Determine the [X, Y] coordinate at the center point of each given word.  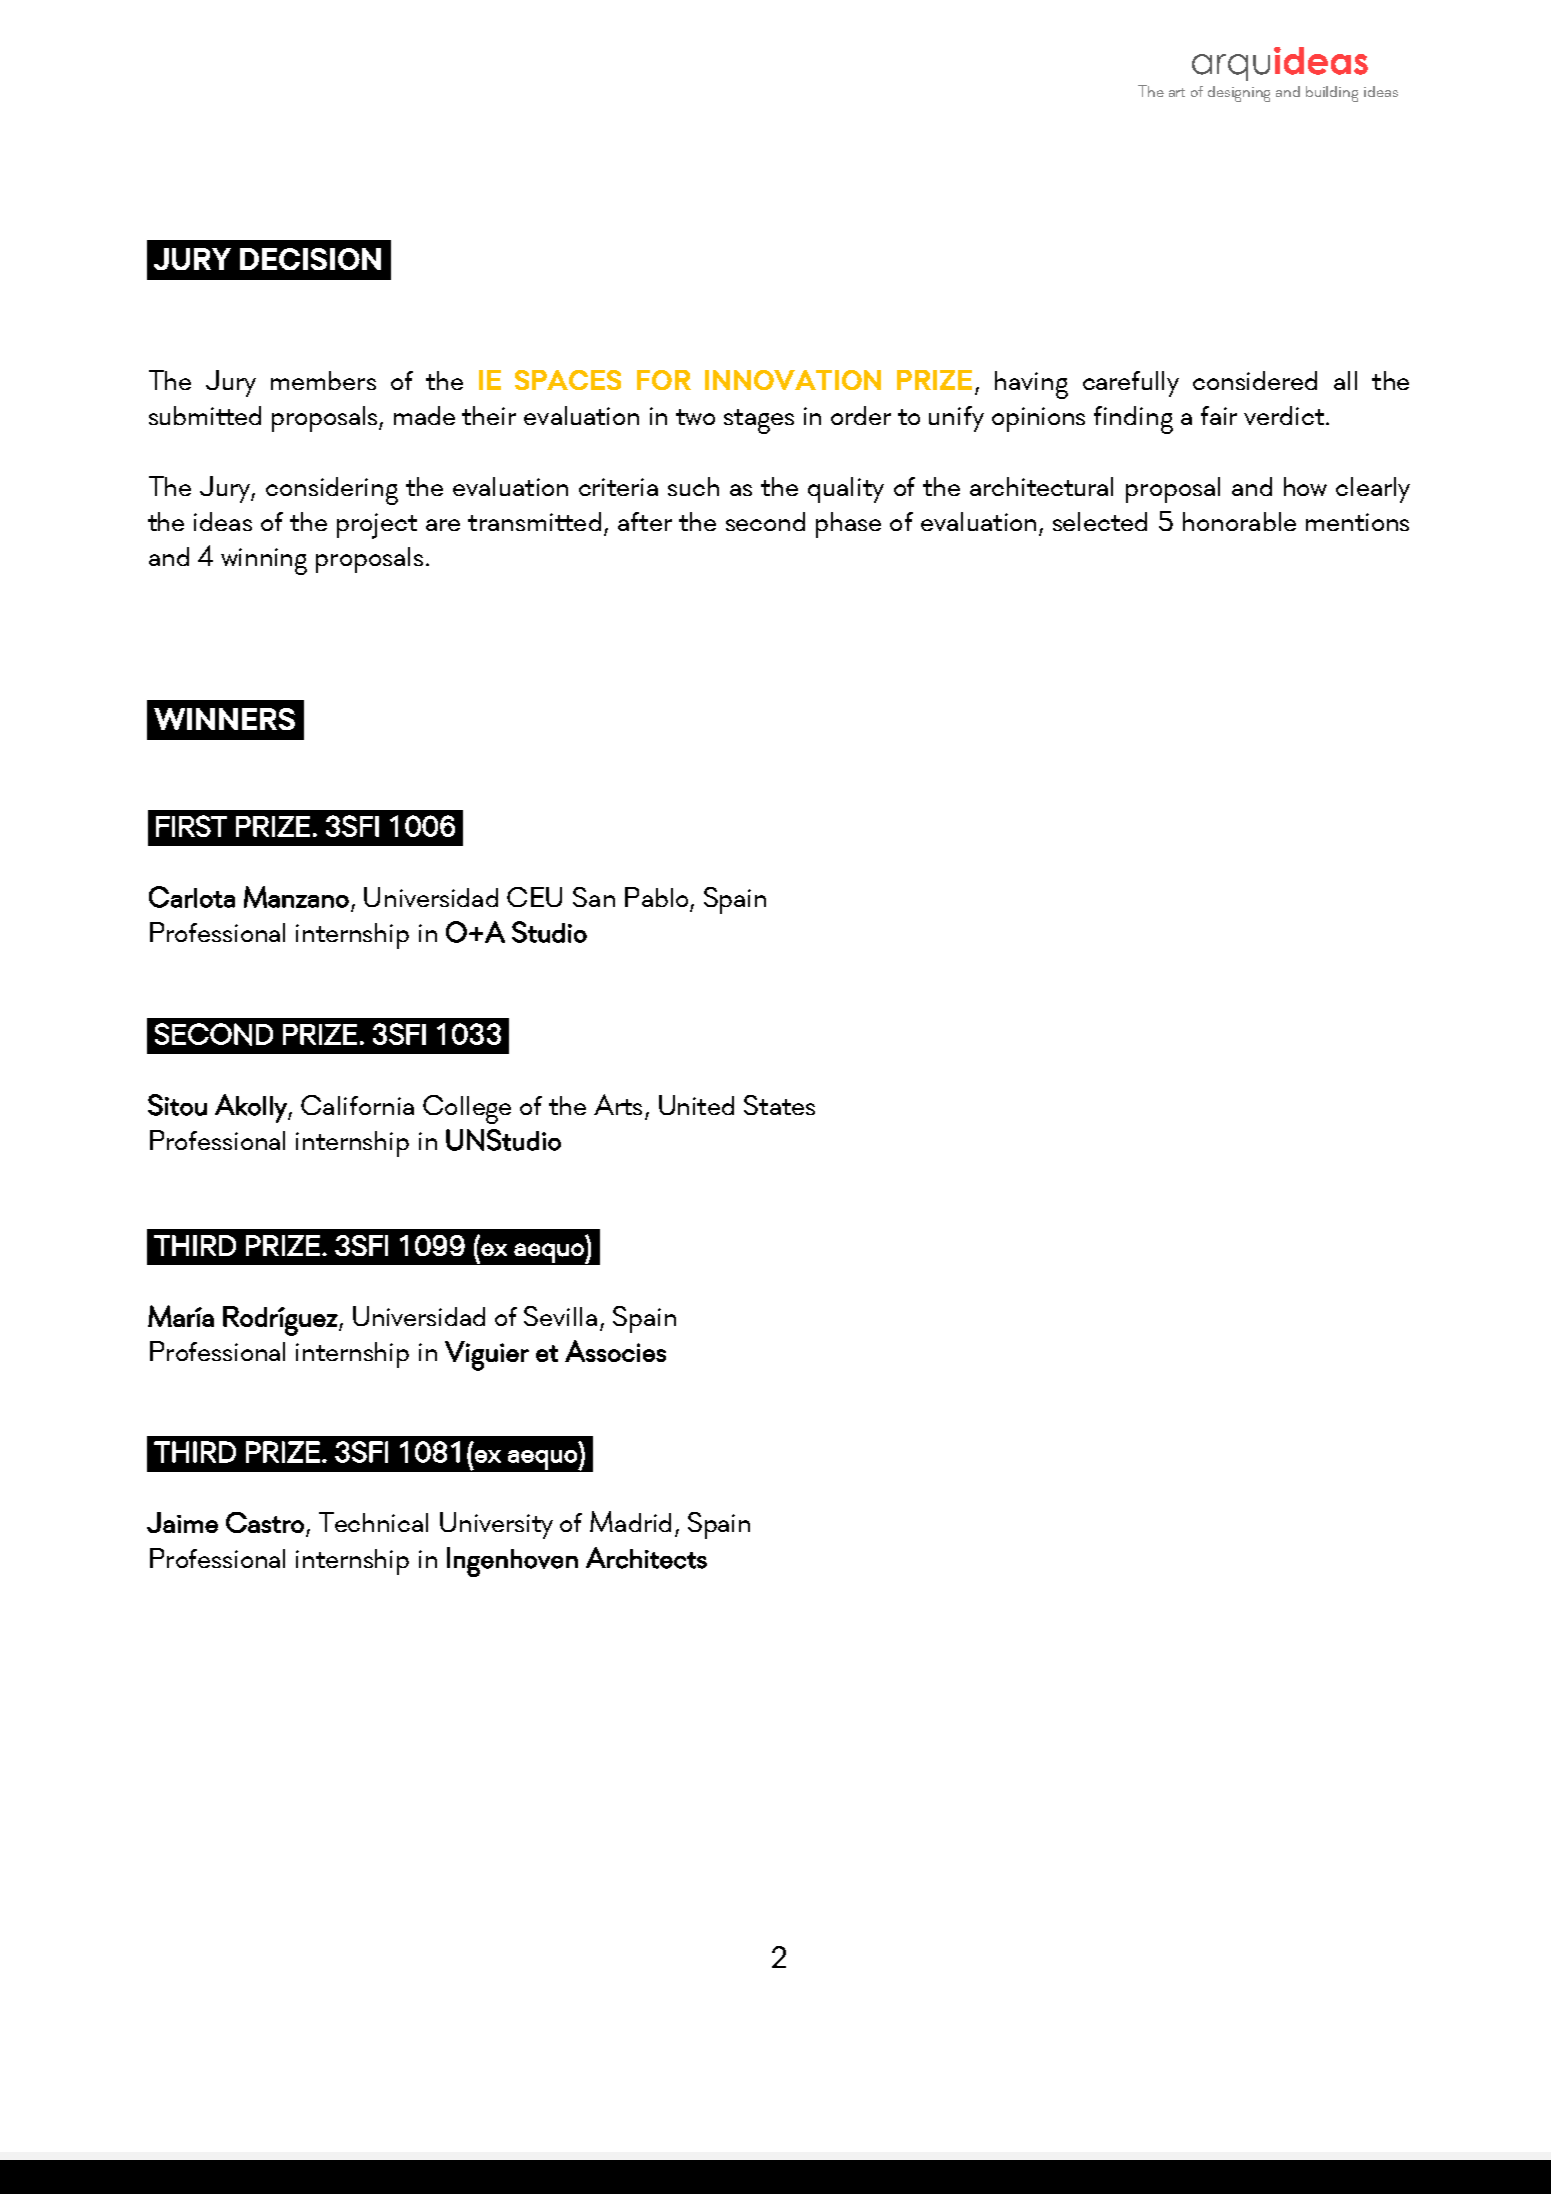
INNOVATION [793, 380]
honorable [1239, 521]
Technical [373, 1522]
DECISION [310, 259]
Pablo [656, 897]
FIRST [191, 826]
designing [1239, 94]
